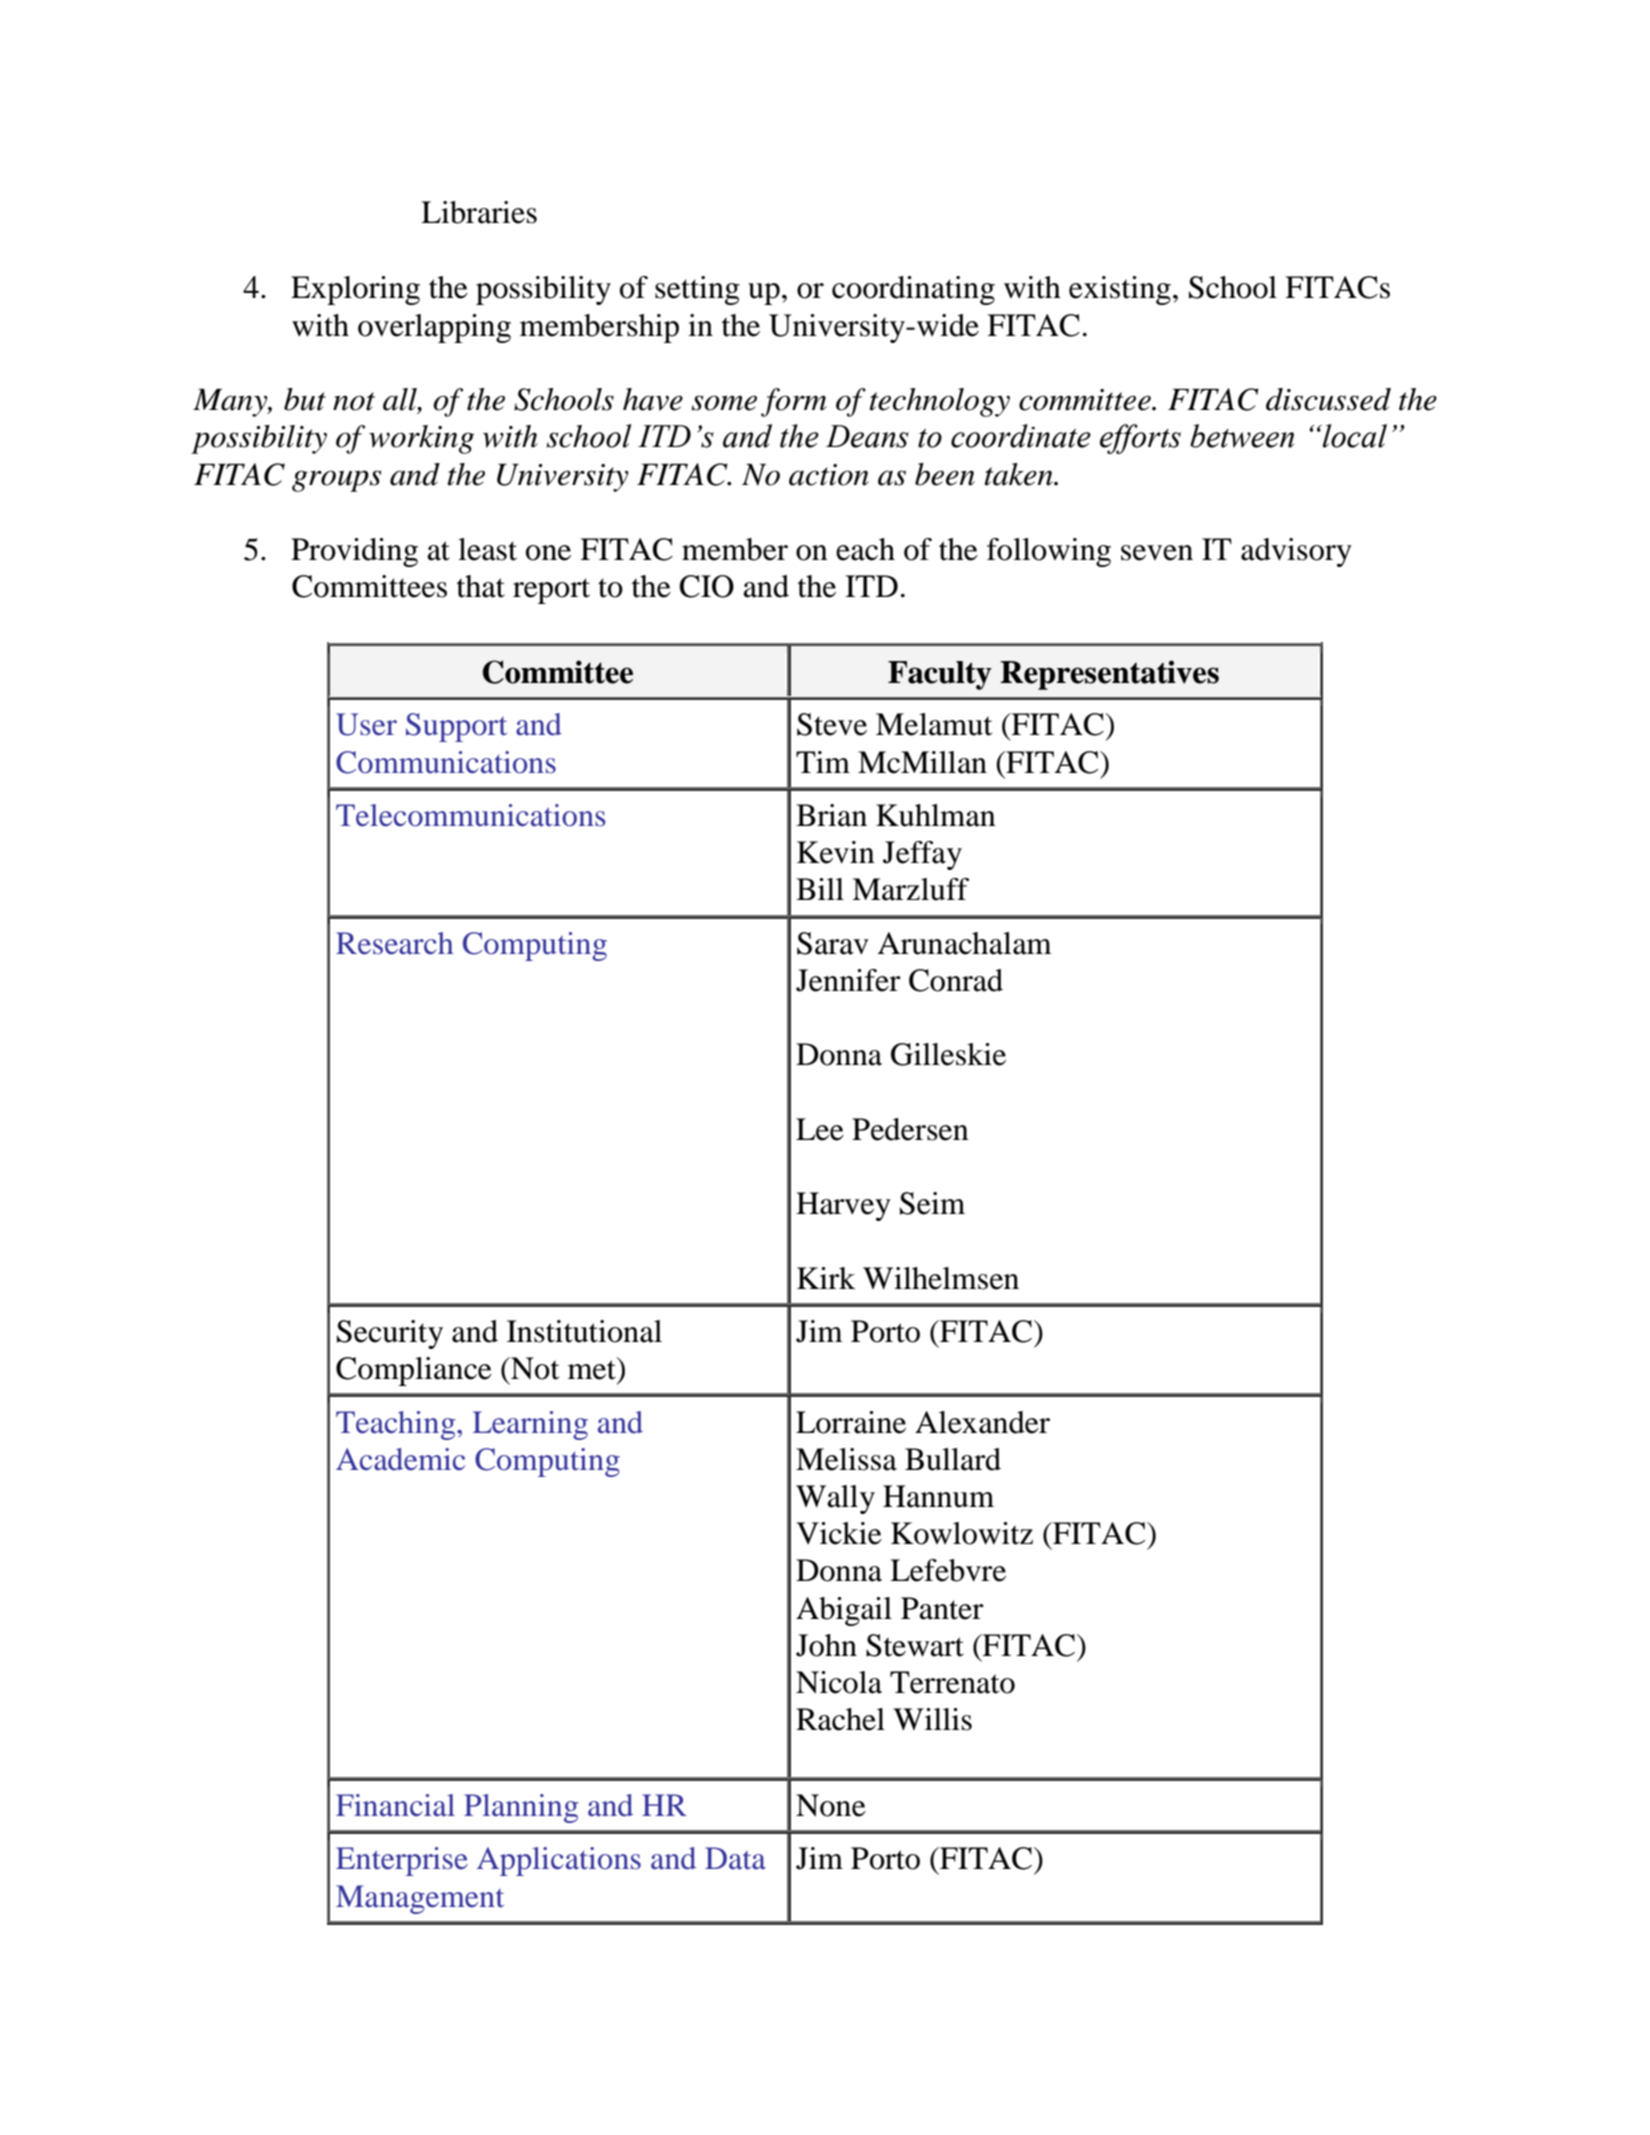  What do you see at coordinates (913, 290) in the screenshot?
I see `coordinating` at bounding box center [913, 290].
